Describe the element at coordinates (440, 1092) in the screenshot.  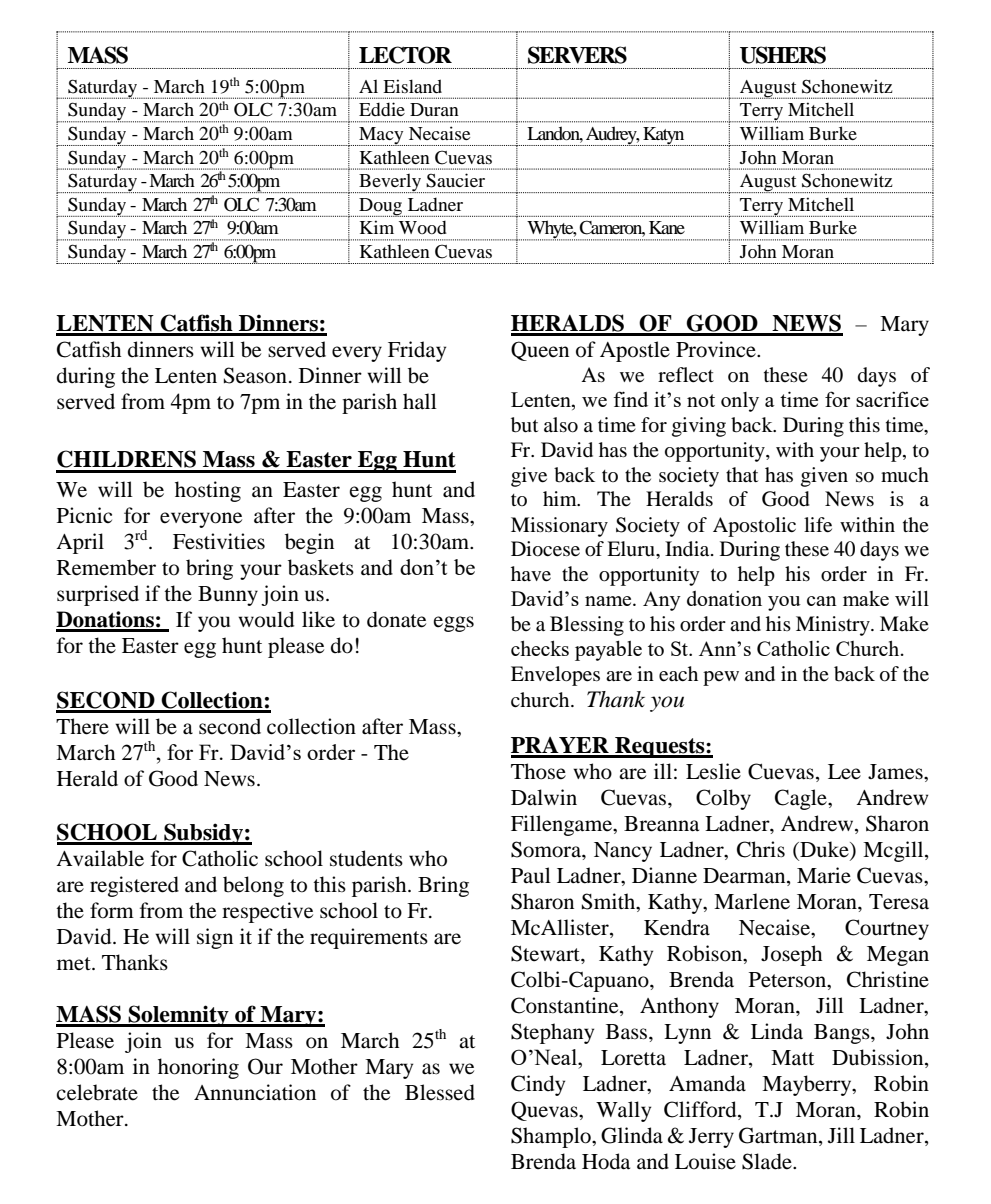
I see `Blessed` at that location.
